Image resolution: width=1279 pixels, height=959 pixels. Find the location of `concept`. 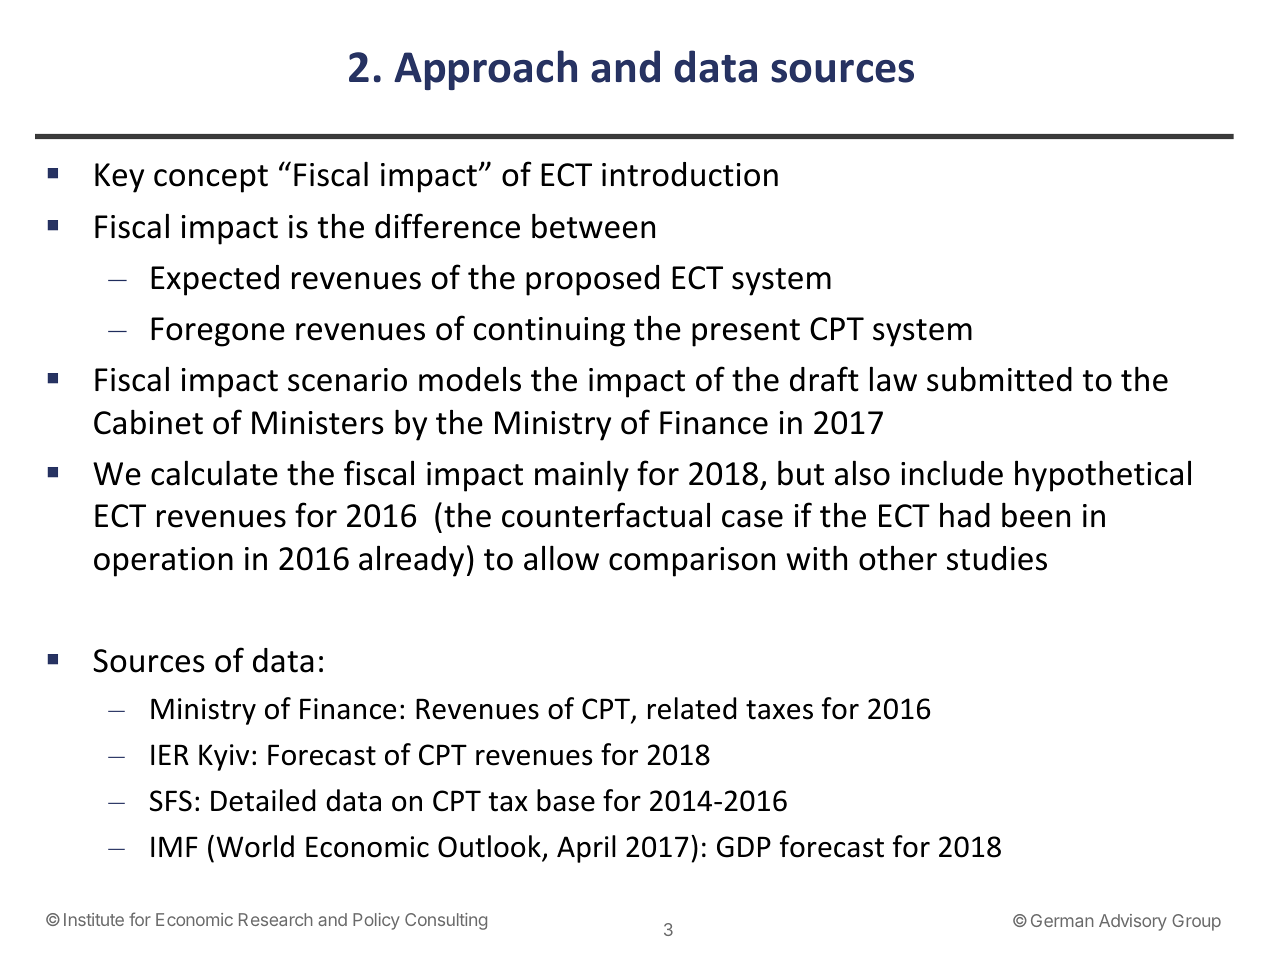

concept is located at coordinates (211, 179).
